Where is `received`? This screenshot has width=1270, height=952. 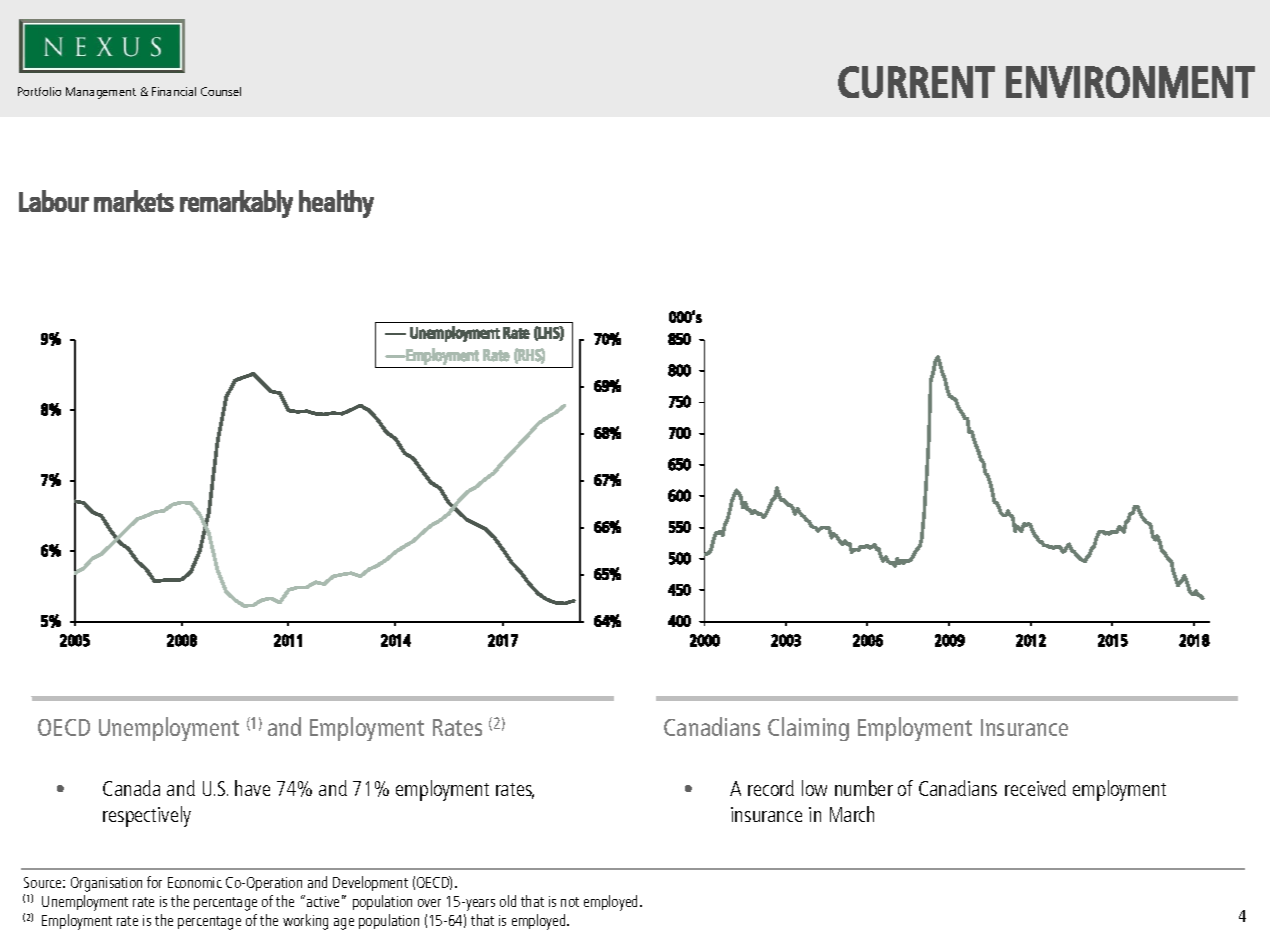 received is located at coordinates (1035, 788).
